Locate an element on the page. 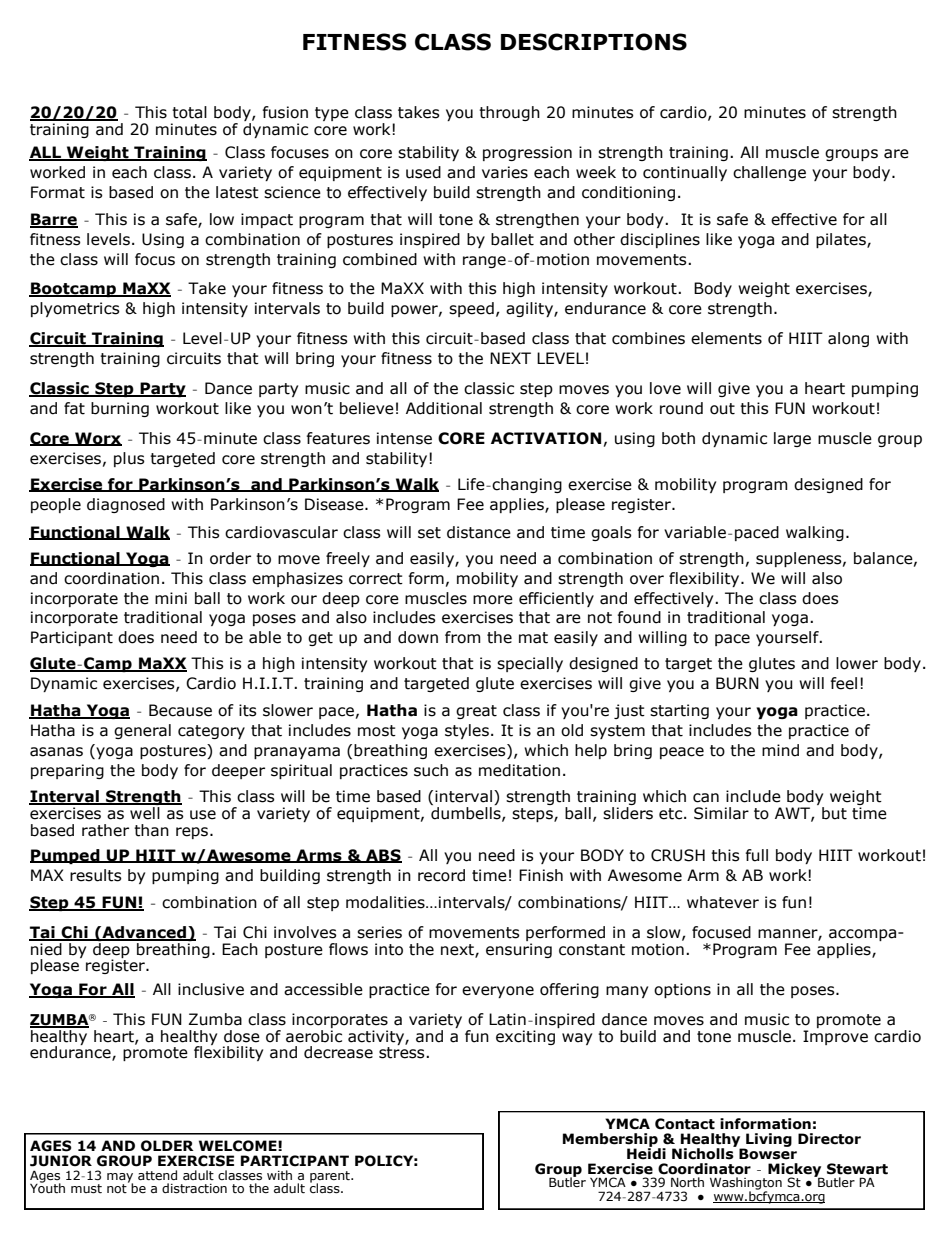 The image size is (952, 1233). total is located at coordinates (189, 112).
